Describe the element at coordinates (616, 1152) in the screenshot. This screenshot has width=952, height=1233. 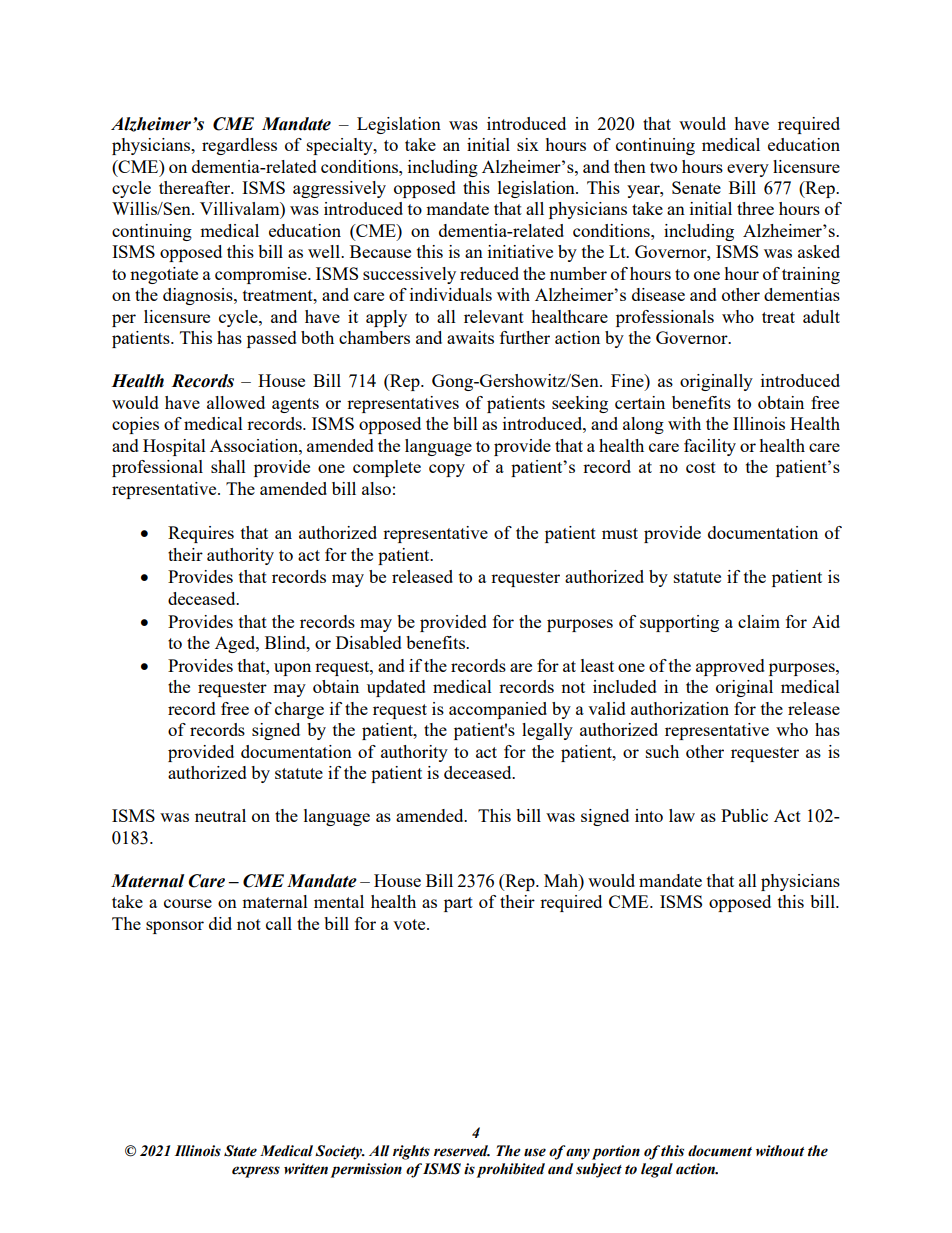
I see `portion` at that location.
